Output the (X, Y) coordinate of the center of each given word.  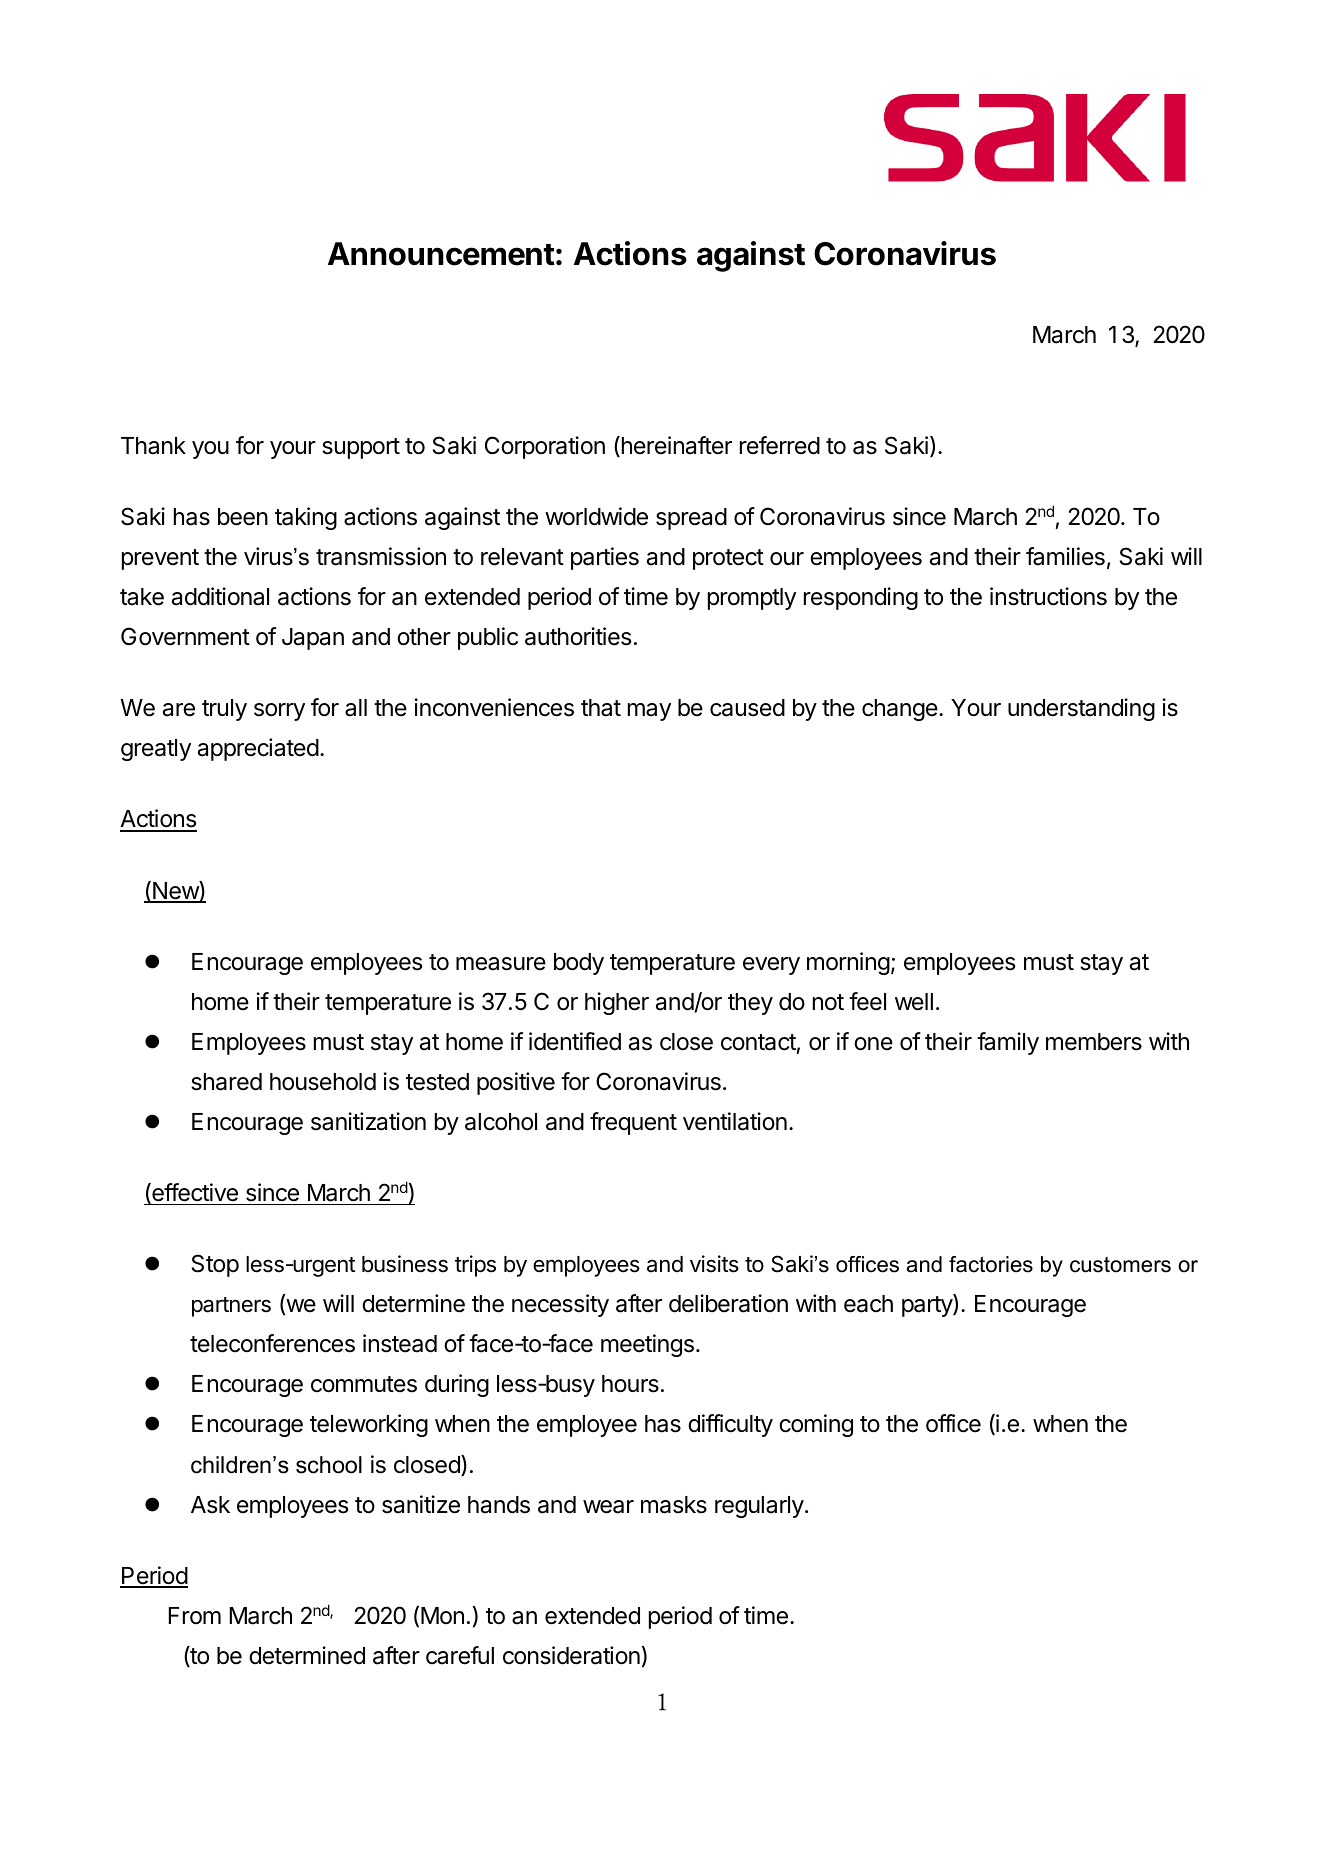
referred (780, 445)
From (195, 1615)
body (579, 964)
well (914, 1002)
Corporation (545, 447)
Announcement (441, 254)
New (175, 891)
